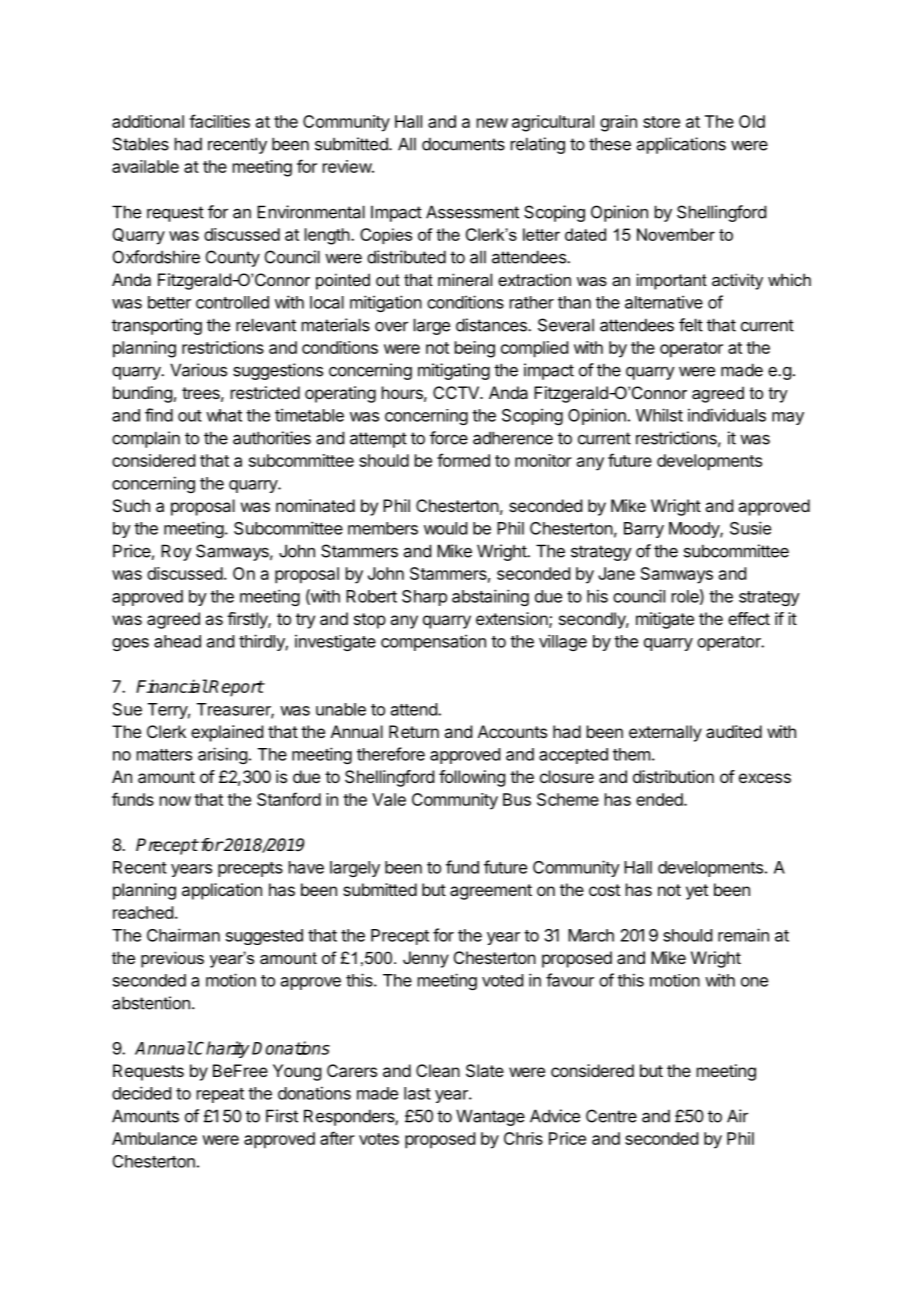 The height and width of the screenshot is (1308, 924). I want to click on Old, so click(752, 121).
